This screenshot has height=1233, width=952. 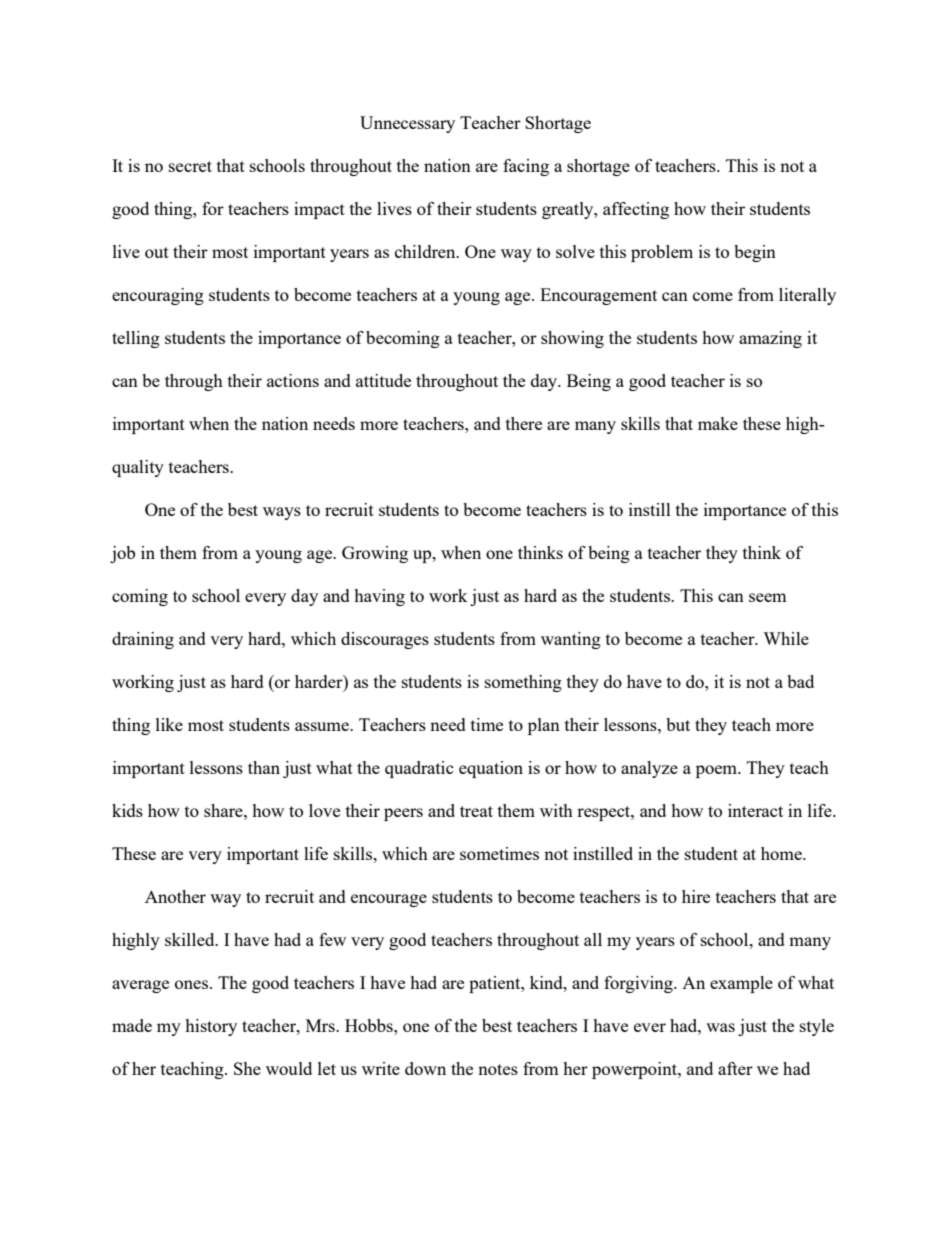 I want to click on facing, so click(x=526, y=167).
